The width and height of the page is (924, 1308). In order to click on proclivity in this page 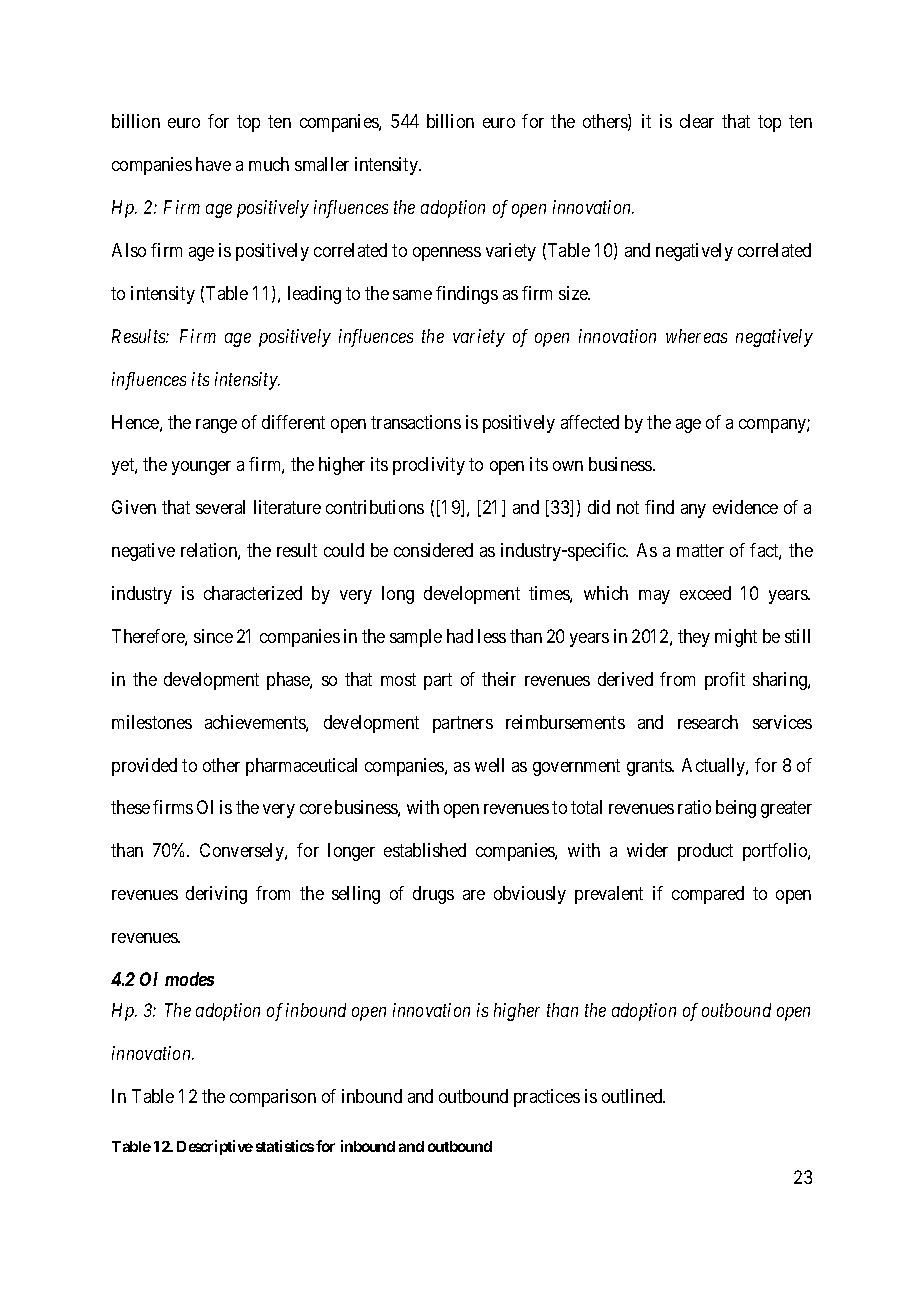, I will do `click(429, 466)`.
